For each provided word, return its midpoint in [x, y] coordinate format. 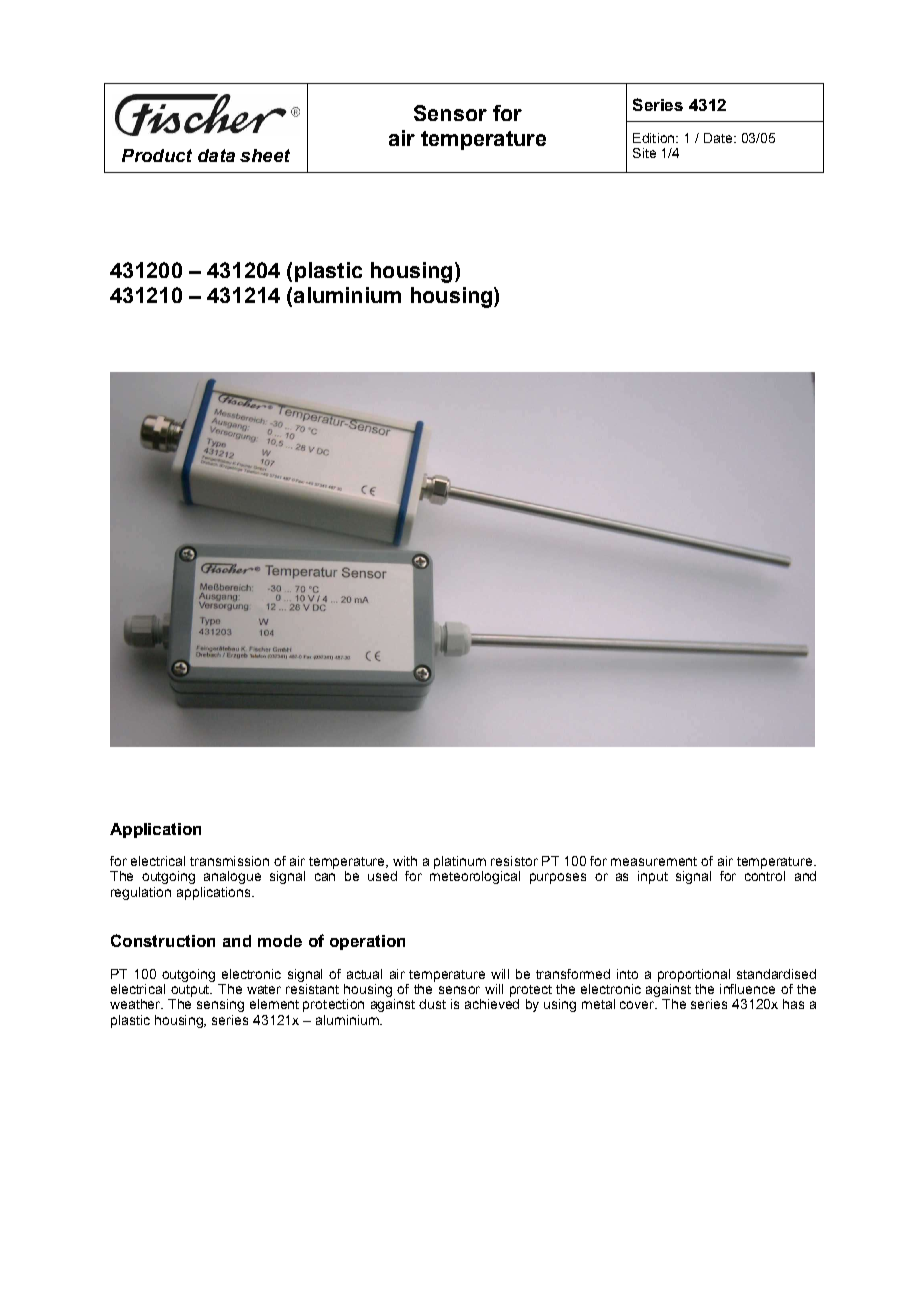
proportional [694, 975]
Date [719, 138]
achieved [492, 1004]
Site [644, 153]
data [216, 155]
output [191, 991]
